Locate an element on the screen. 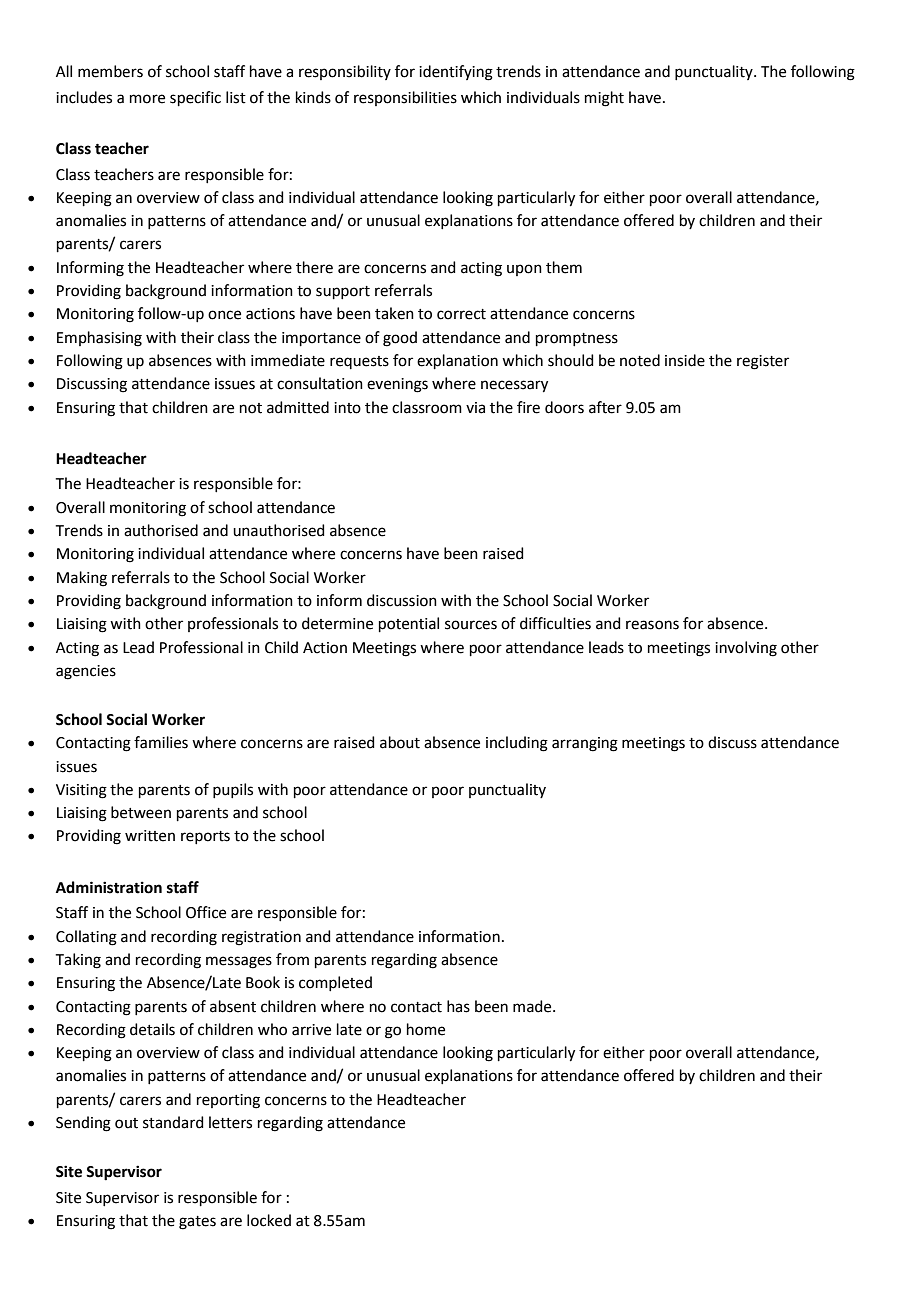 This screenshot has width=924, height=1308. taken is located at coordinates (394, 313).
